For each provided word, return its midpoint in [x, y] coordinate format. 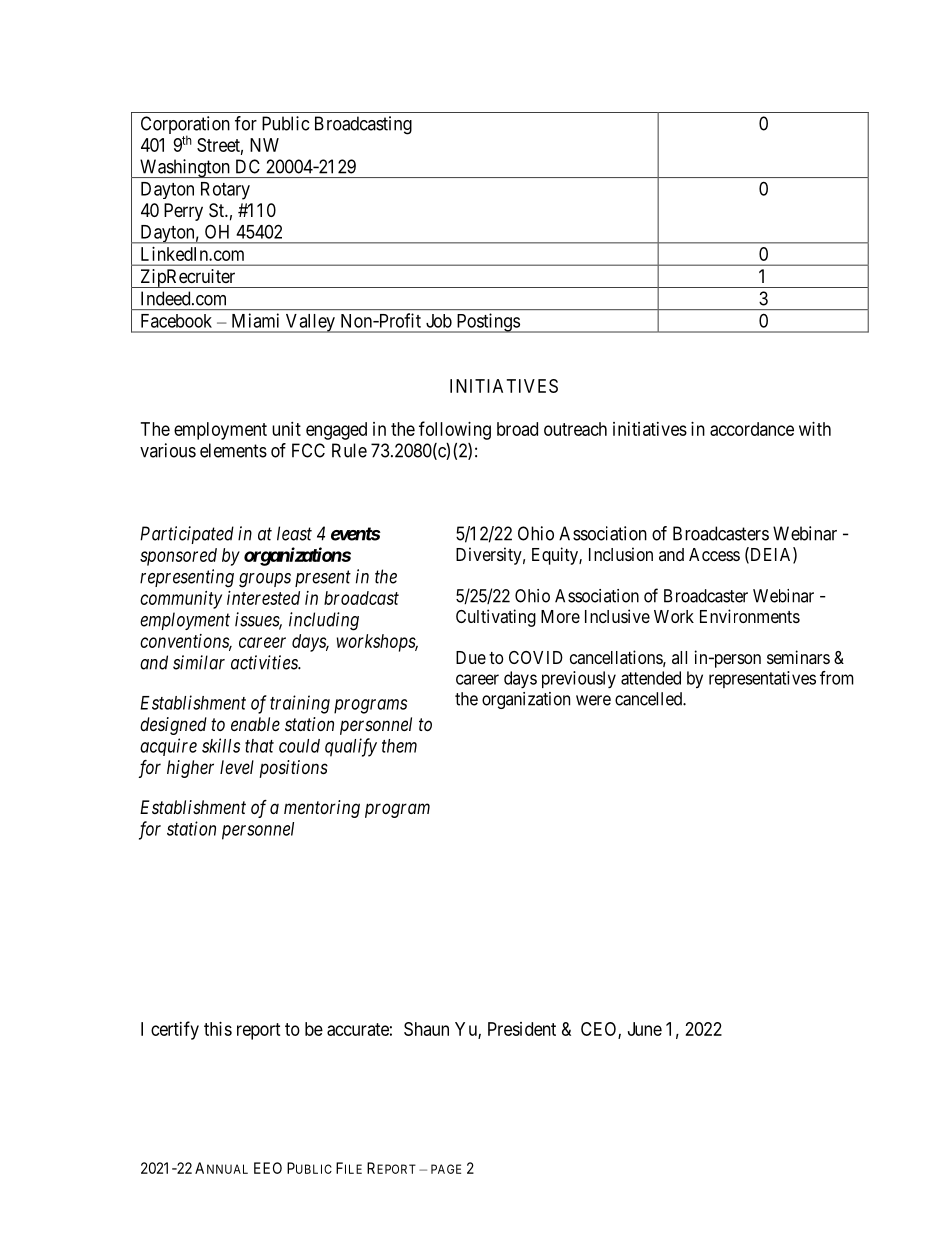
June [645, 1029]
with [815, 429]
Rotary [225, 191]
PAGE [446, 1169]
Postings [487, 323]
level [237, 767]
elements [233, 450]
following [455, 430]
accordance [752, 429]
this [218, 1029]
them [399, 746]
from [837, 678]
